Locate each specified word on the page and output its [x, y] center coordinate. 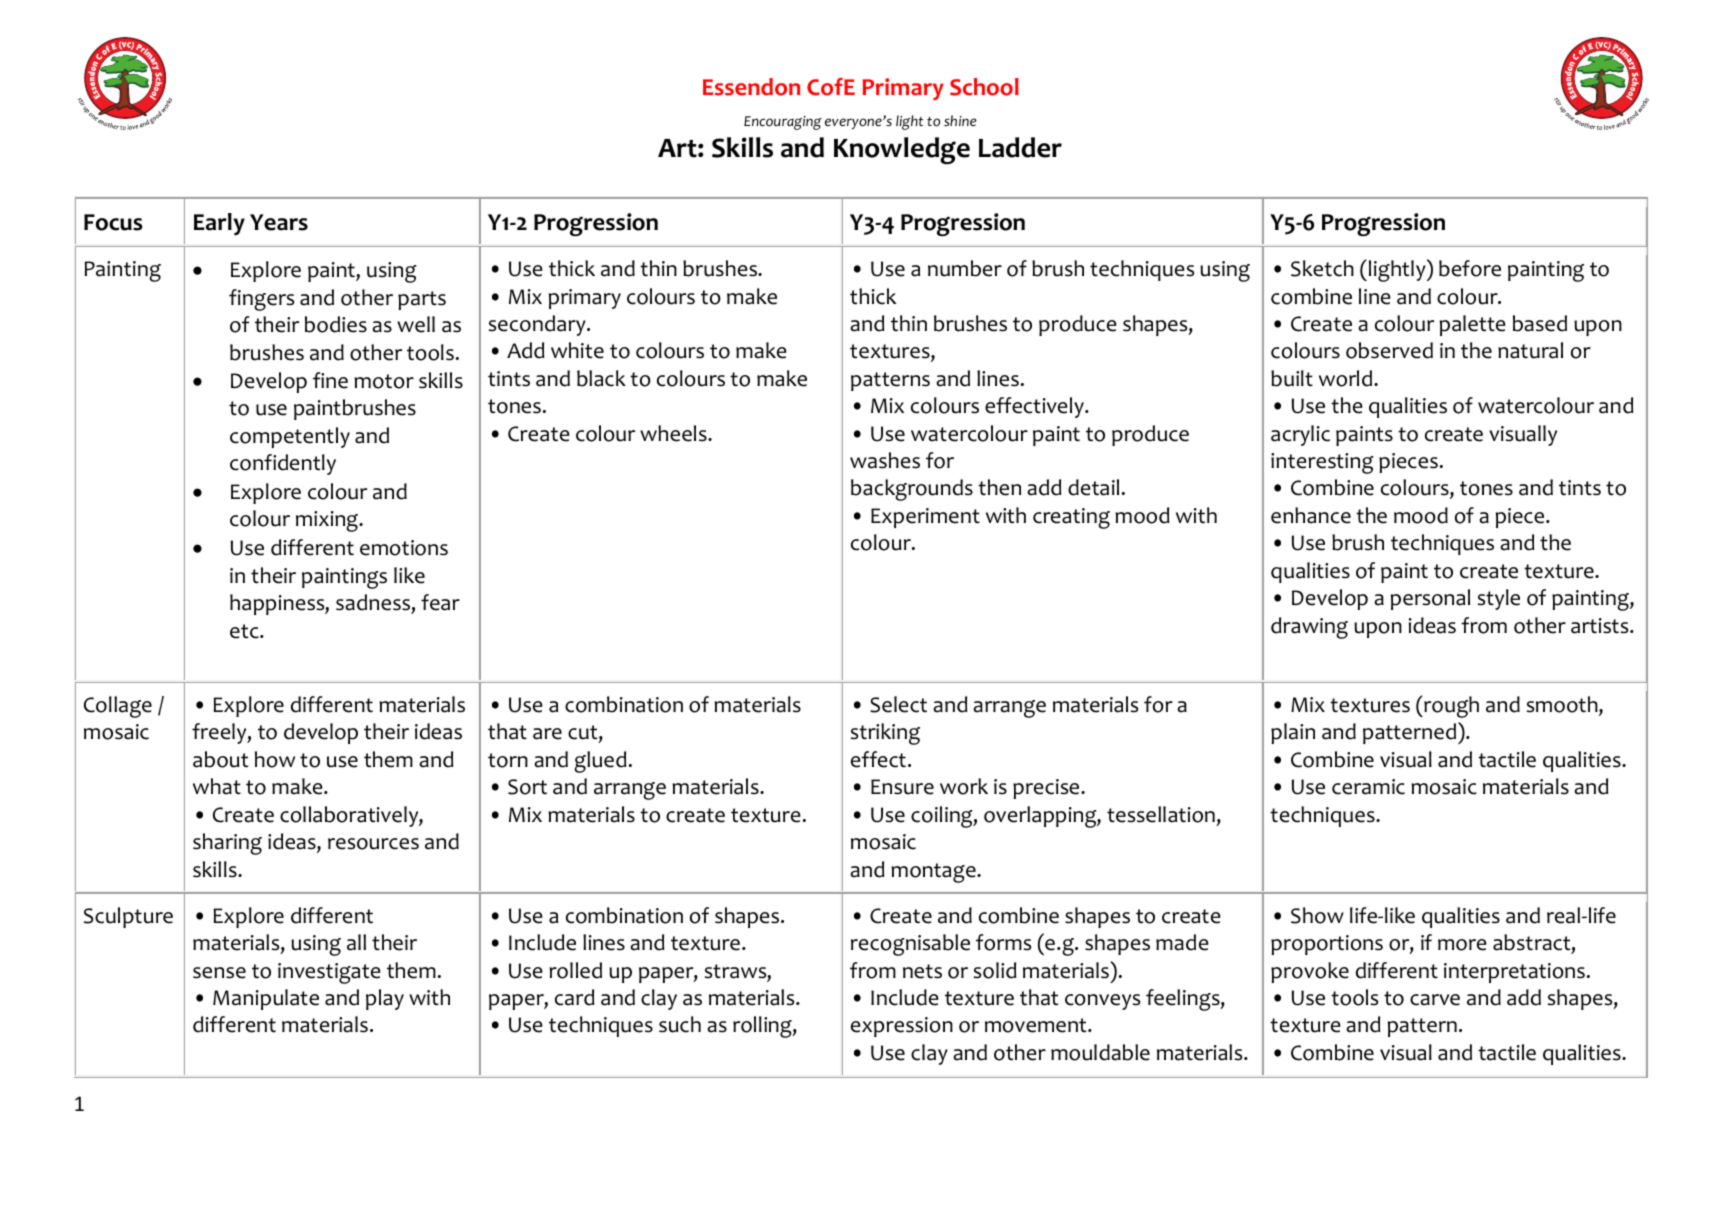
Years [279, 222]
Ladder [1020, 147]
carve [1435, 1000]
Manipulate [266, 999]
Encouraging [783, 123]
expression [902, 1027]
